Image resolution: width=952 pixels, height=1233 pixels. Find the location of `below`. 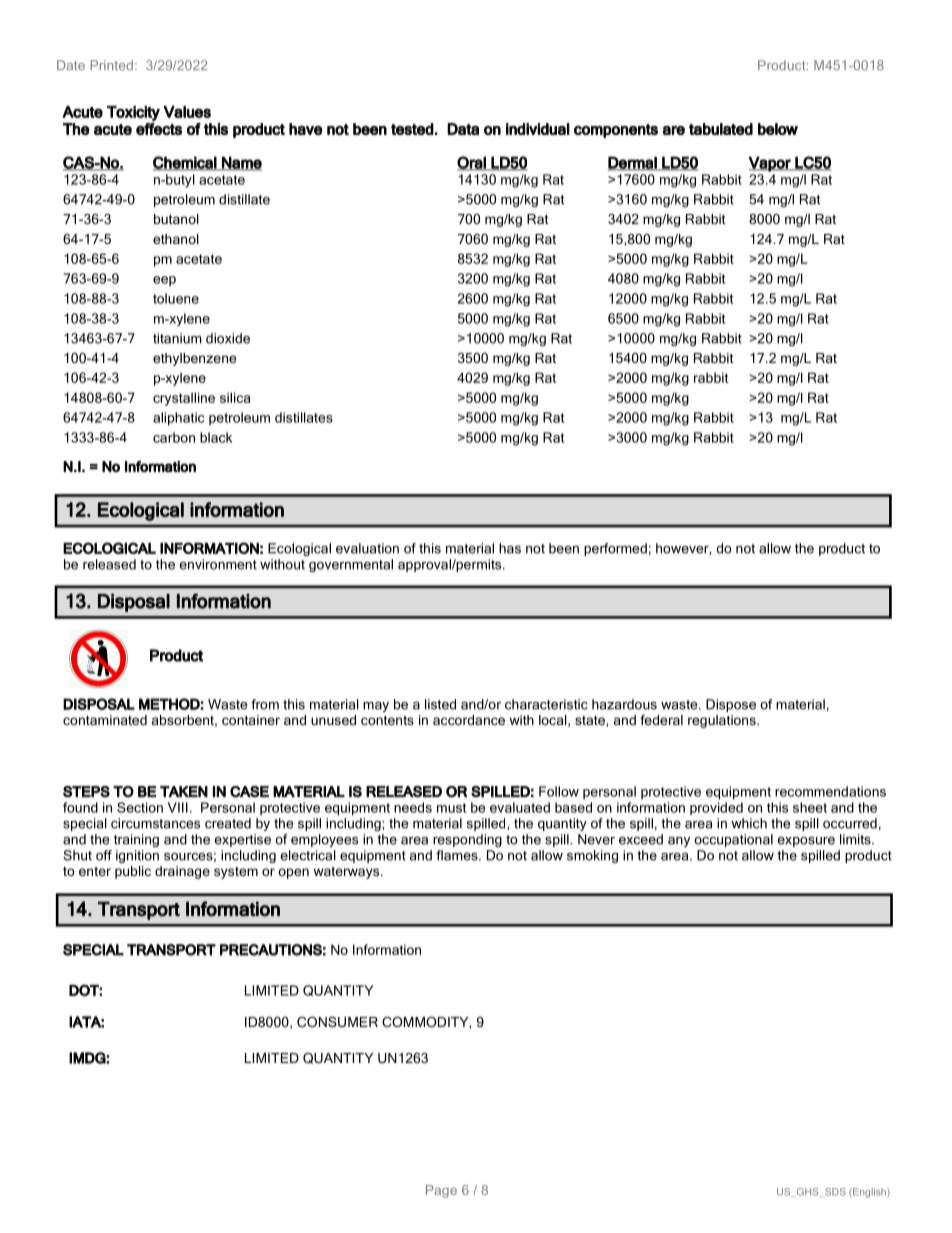

below is located at coordinates (778, 129).
